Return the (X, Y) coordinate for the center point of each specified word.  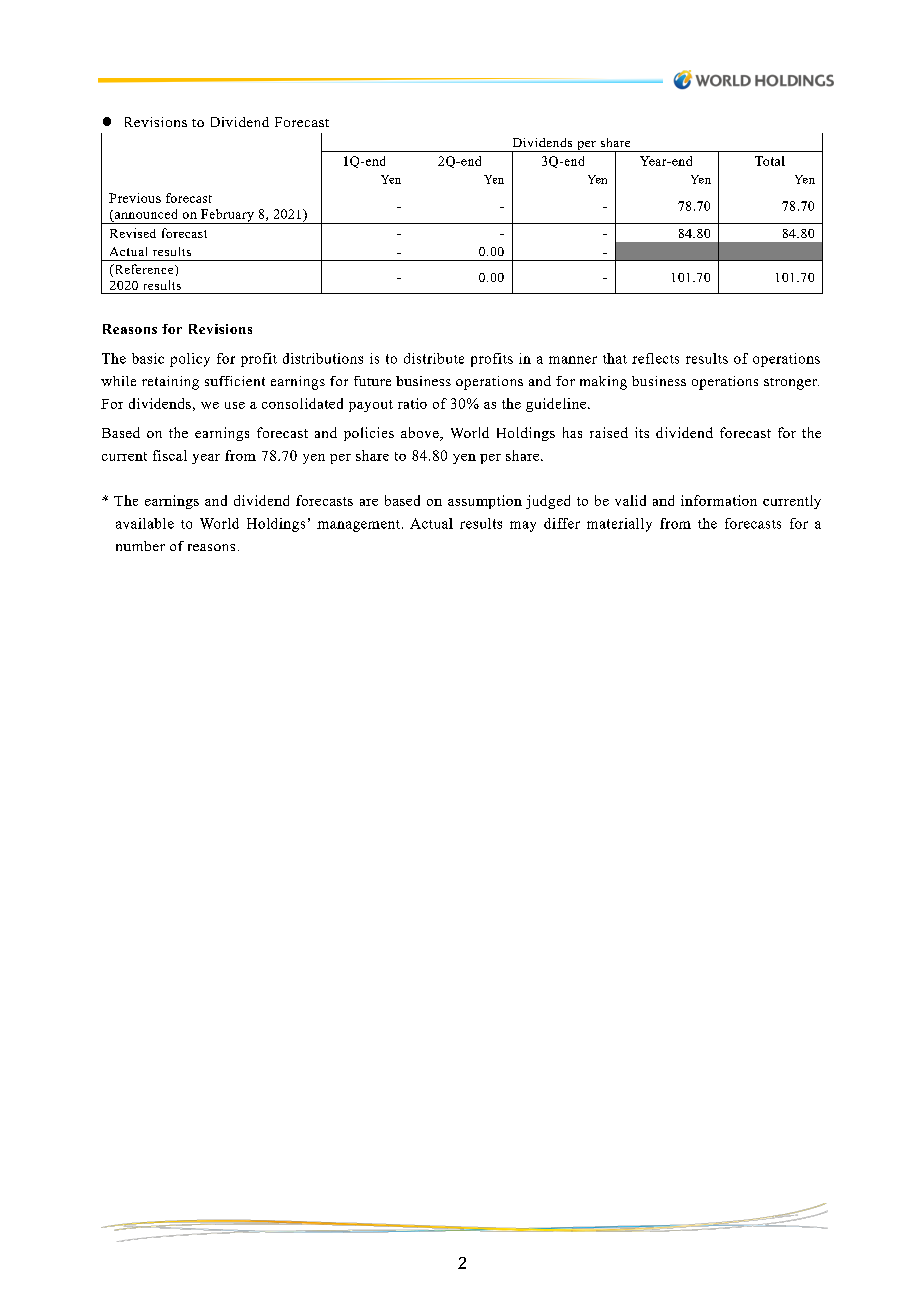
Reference (144, 270)
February (227, 216)
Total (770, 161)
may (523, 526)
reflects (655, 358)
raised (609, 432)
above (421, 434)
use (235, 405)
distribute (434, 358)
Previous (135, 198)
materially (619, 525)
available (145, 523)
